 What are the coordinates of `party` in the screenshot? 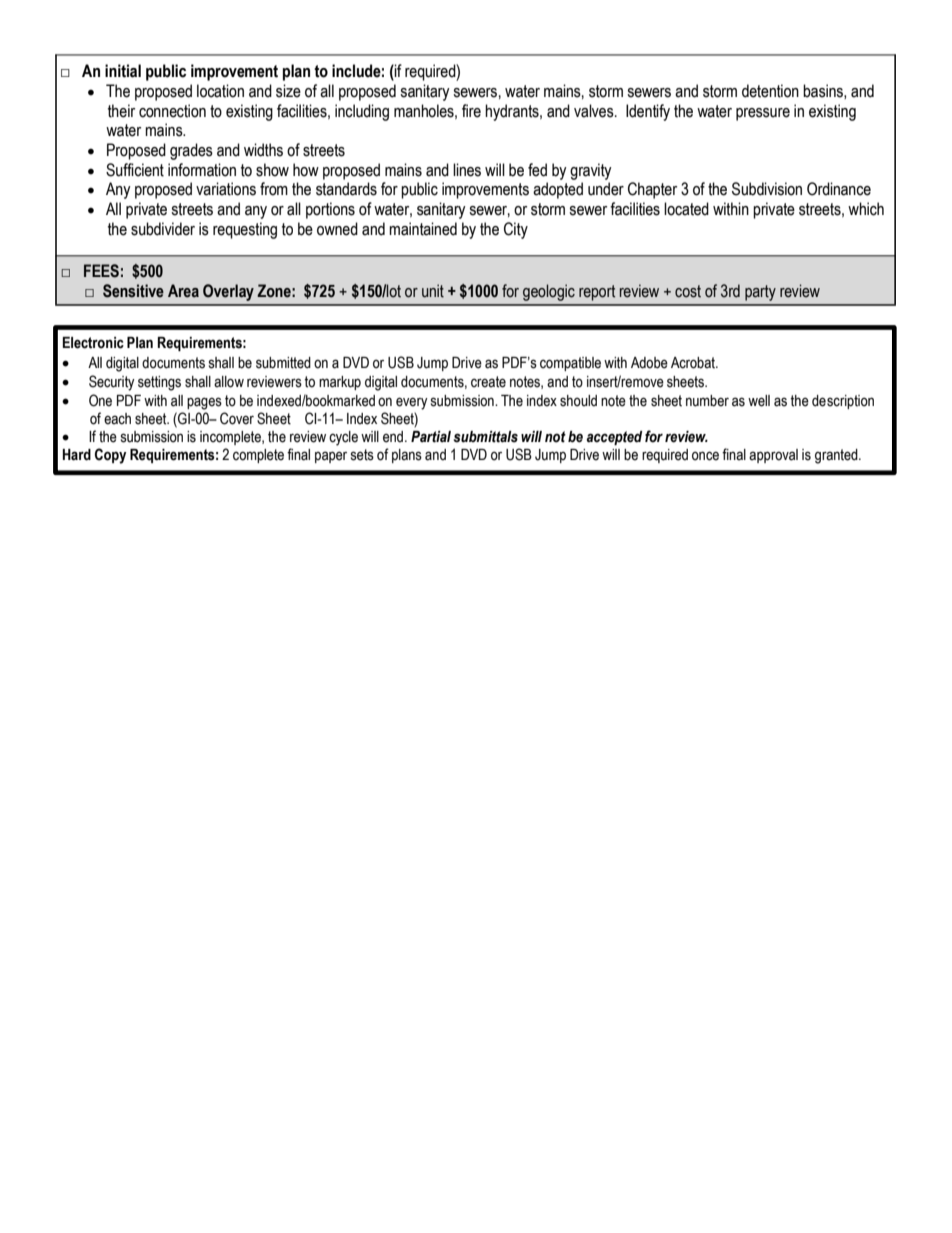 It's located at (760, 293).
